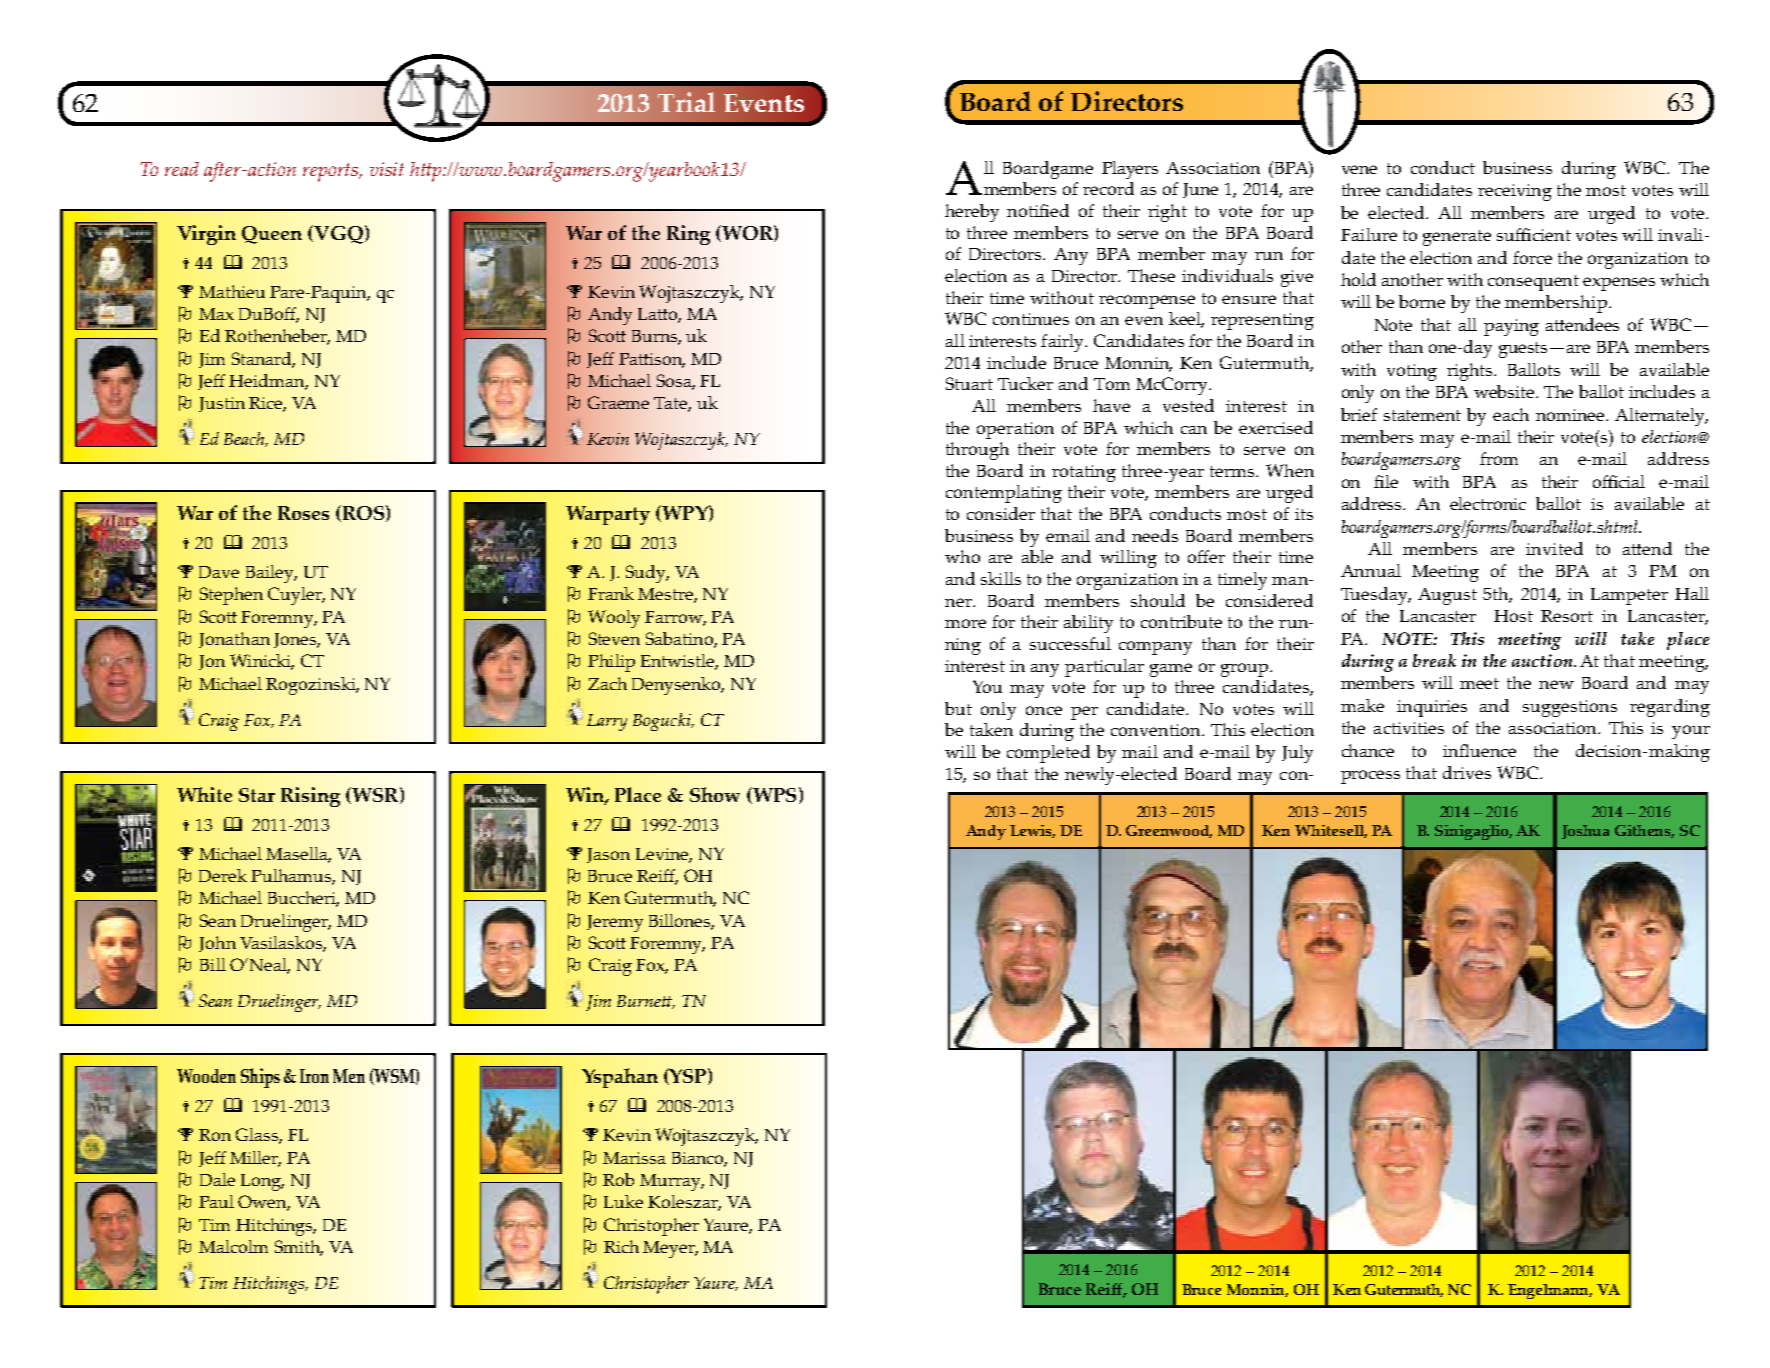 The width and height of the screenshot is (1770, 1368). What do you see at coordinates (972, 213) in the screenshot?
I see `hereby` at bounding box center [972, 213].
